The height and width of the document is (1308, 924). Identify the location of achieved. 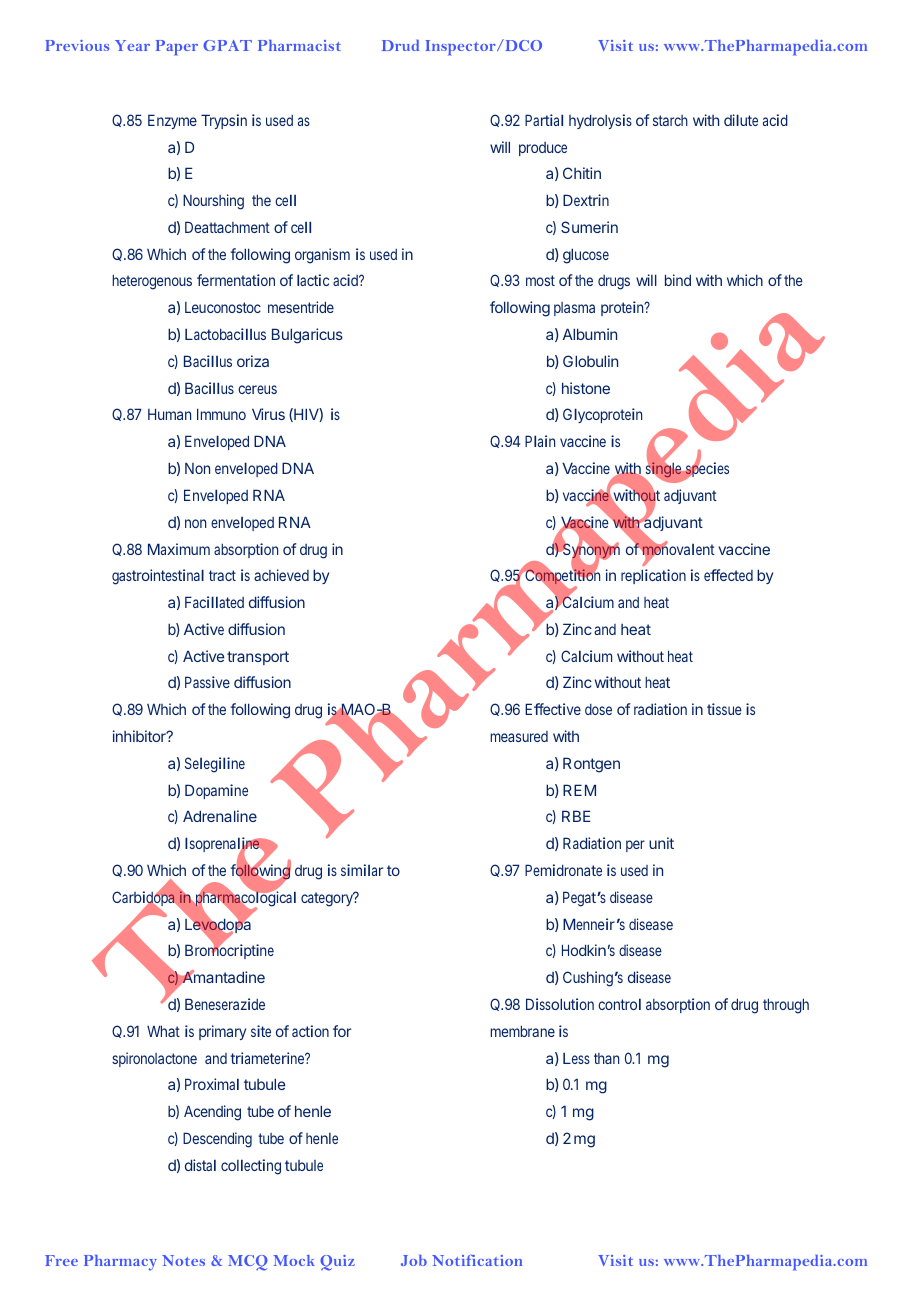
(281, 575).
